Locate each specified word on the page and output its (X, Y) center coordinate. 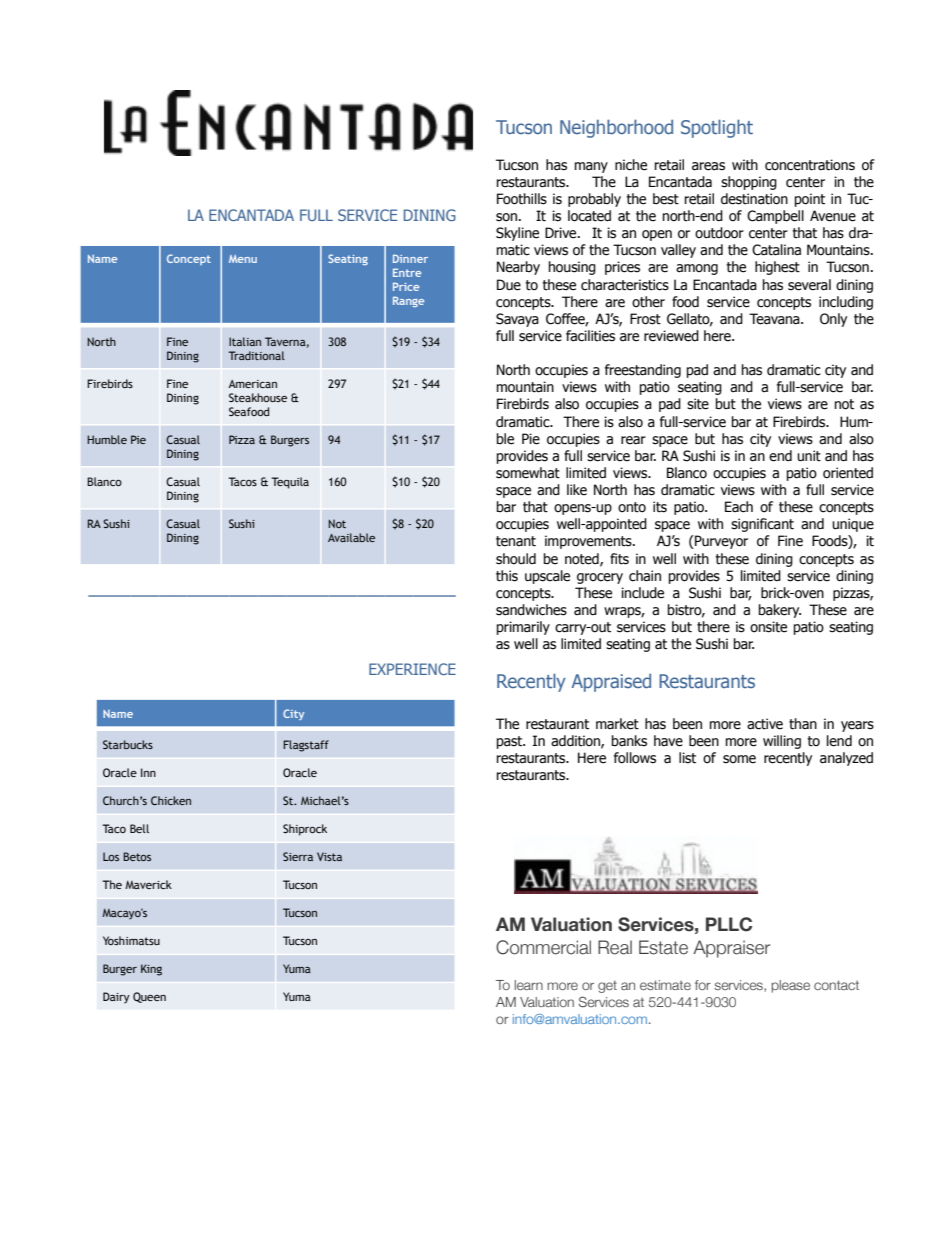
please (790, 986)
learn (528, 985)
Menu (243, 259)
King (151, 970)
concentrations (810, 165)
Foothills (522, 199)
